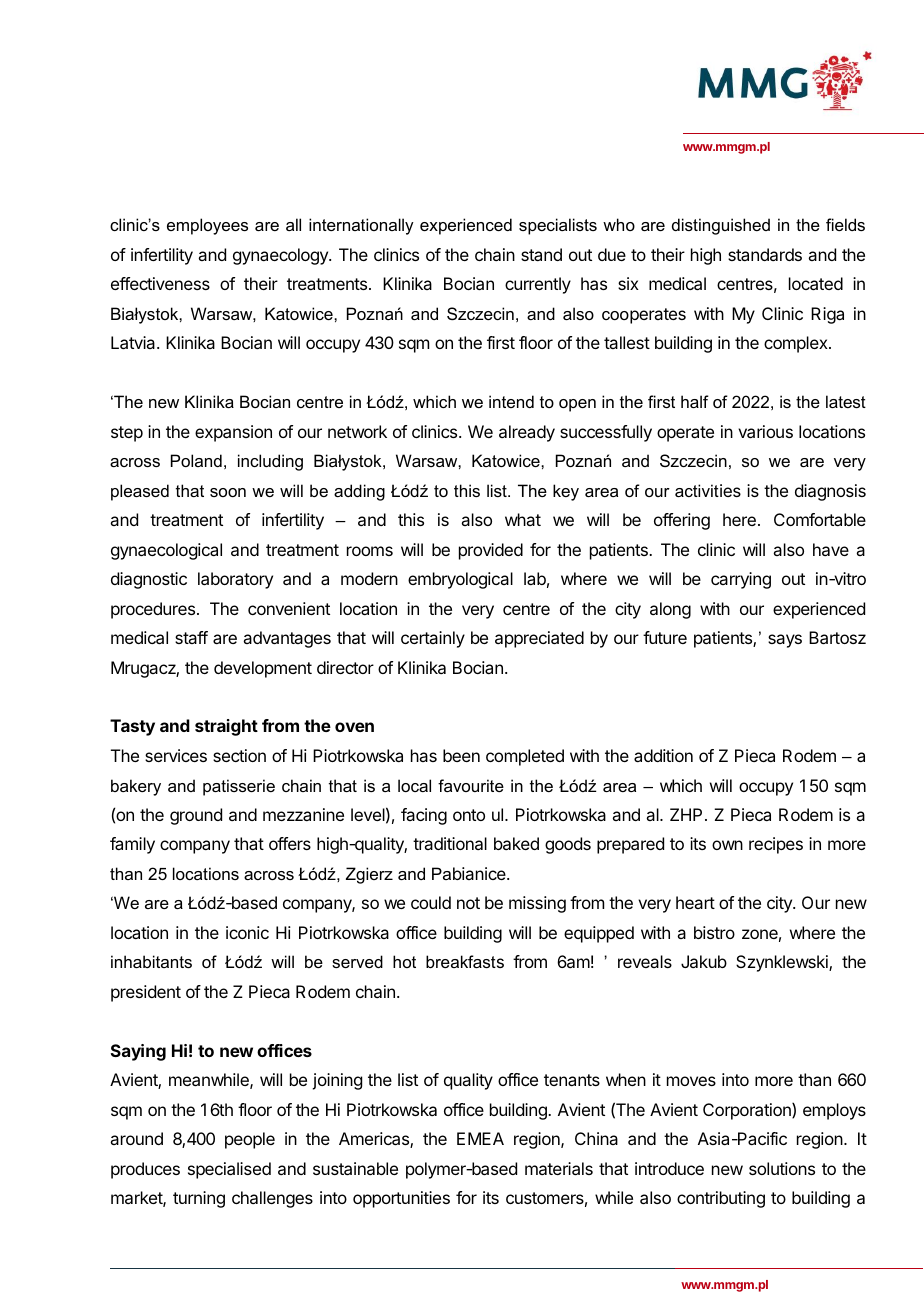  I want to click on recipes, so click(776, 845).
